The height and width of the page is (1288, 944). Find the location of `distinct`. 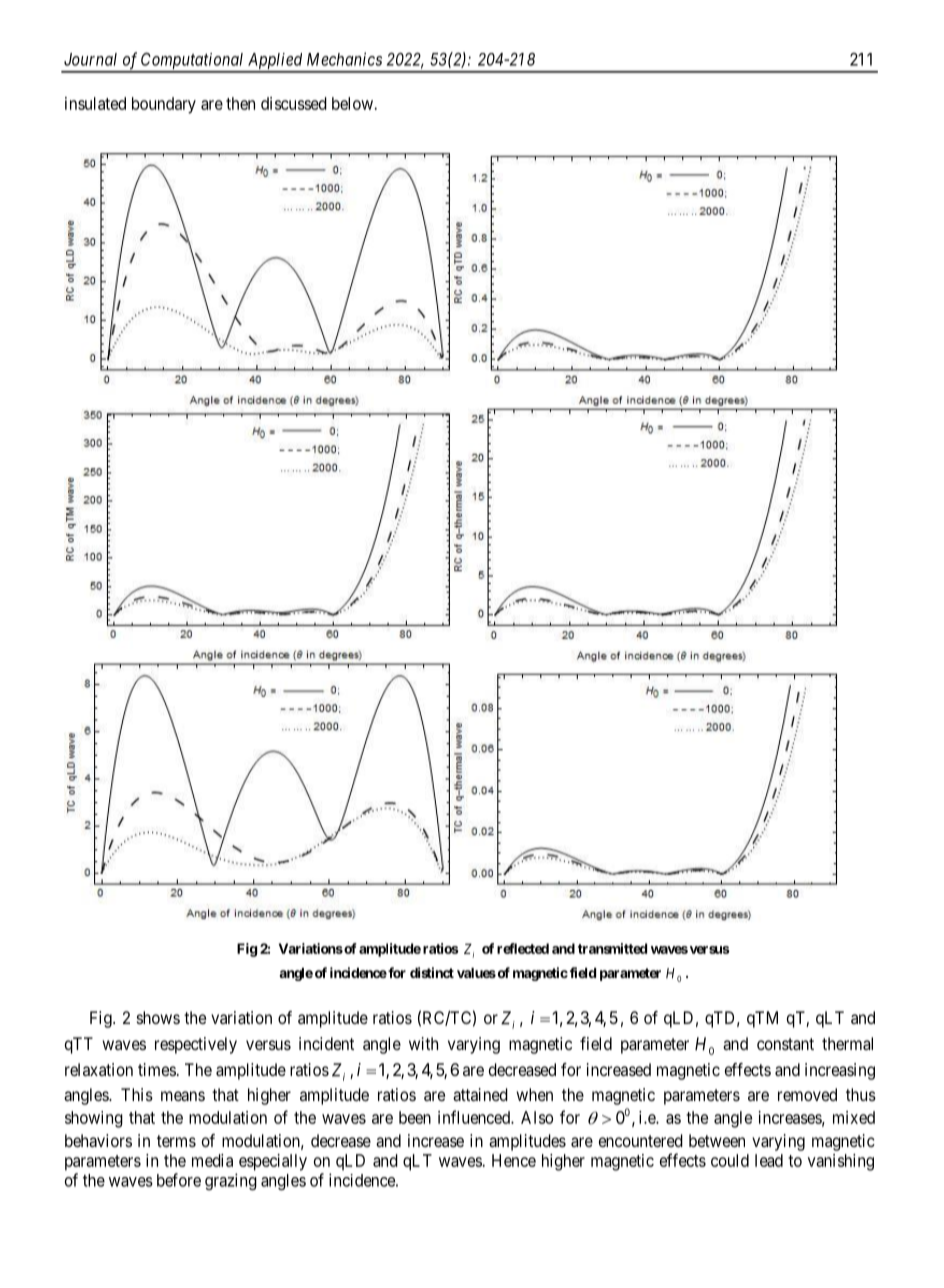

distinct is located at coordinates (432, 972).
